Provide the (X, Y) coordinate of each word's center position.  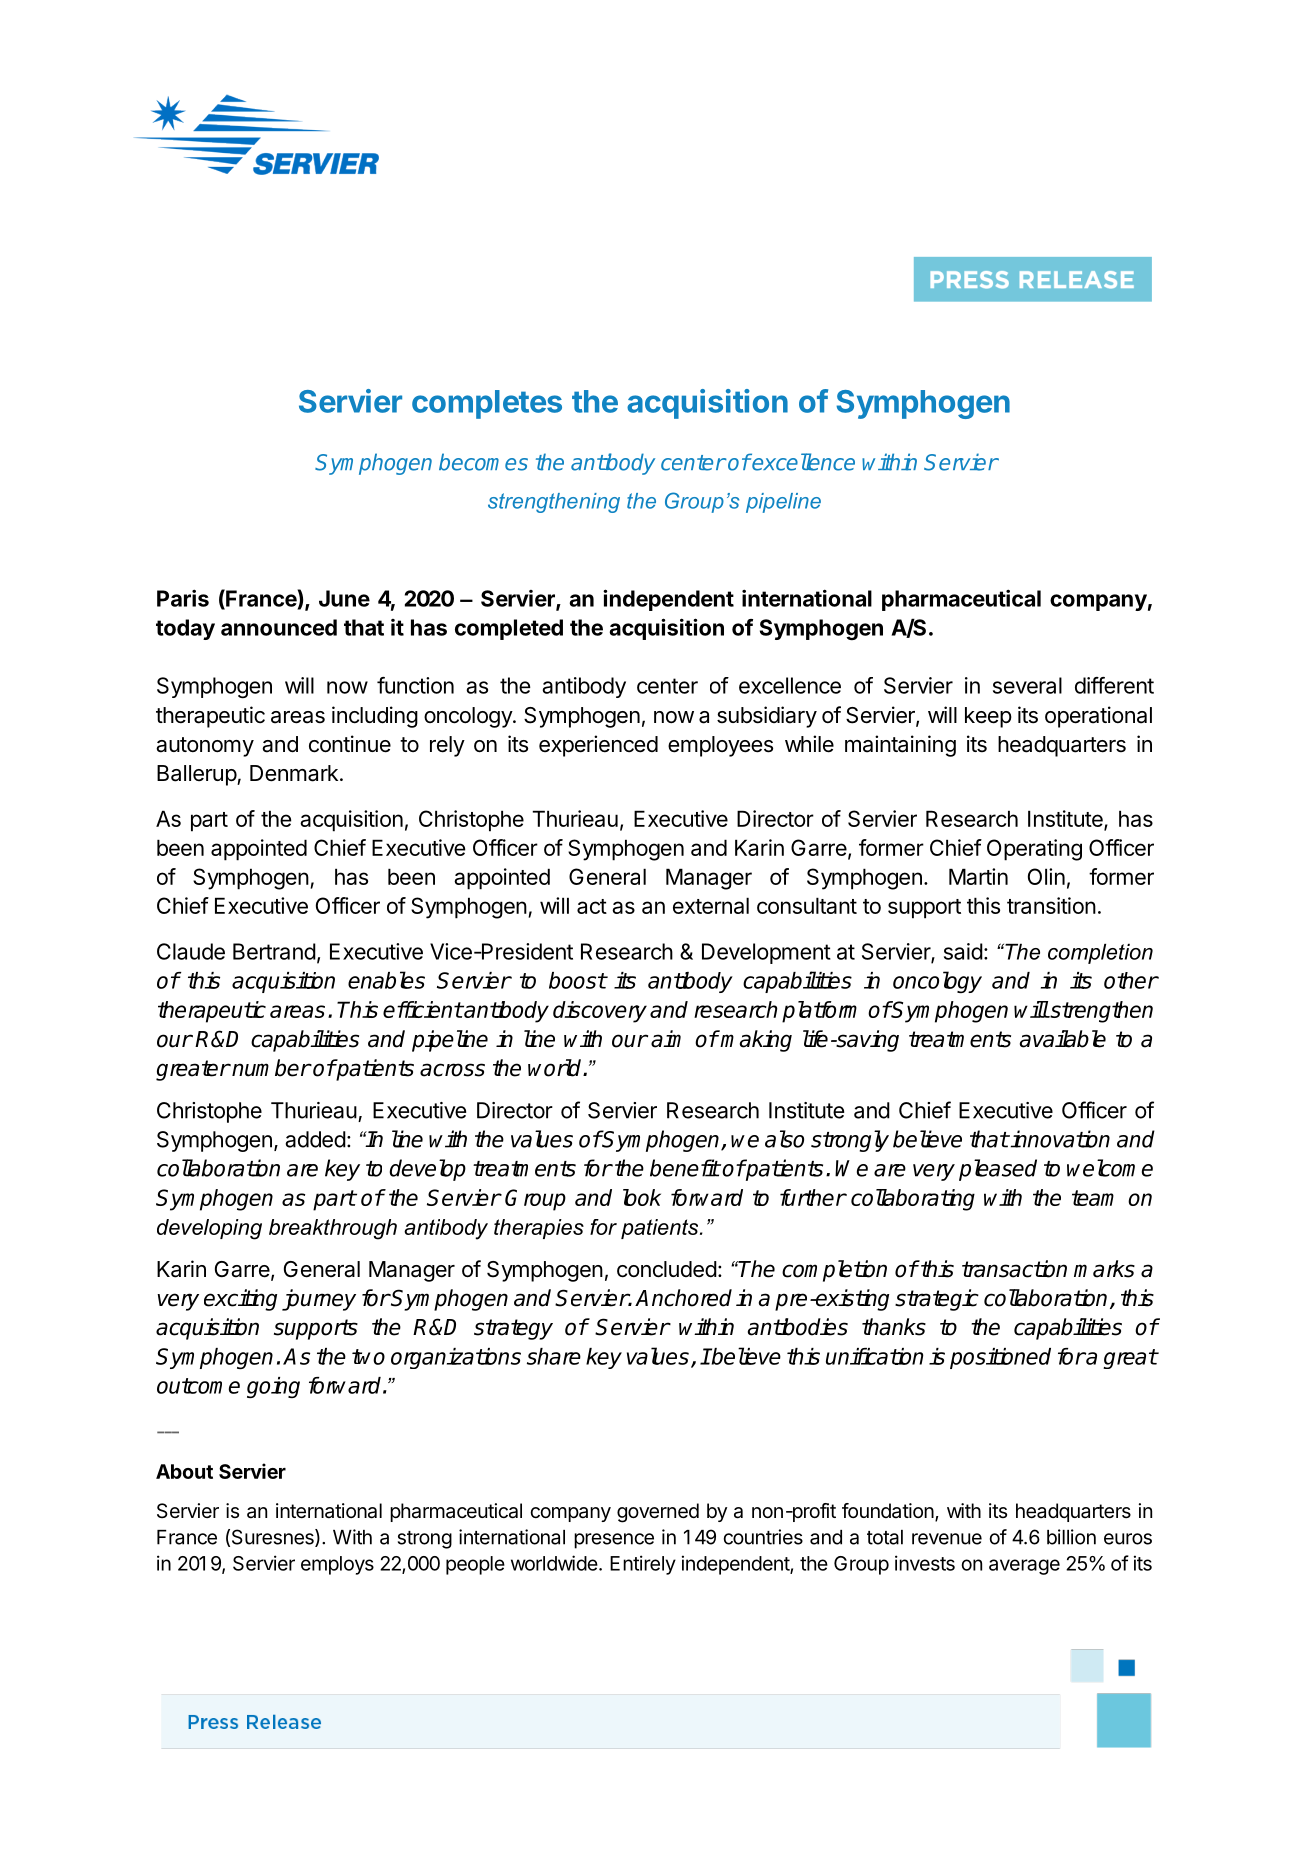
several (1027, 685)
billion (1071, 1537)
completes (487, 404)
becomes (483, 462)
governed (658, 1513)
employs (337, 1565)
